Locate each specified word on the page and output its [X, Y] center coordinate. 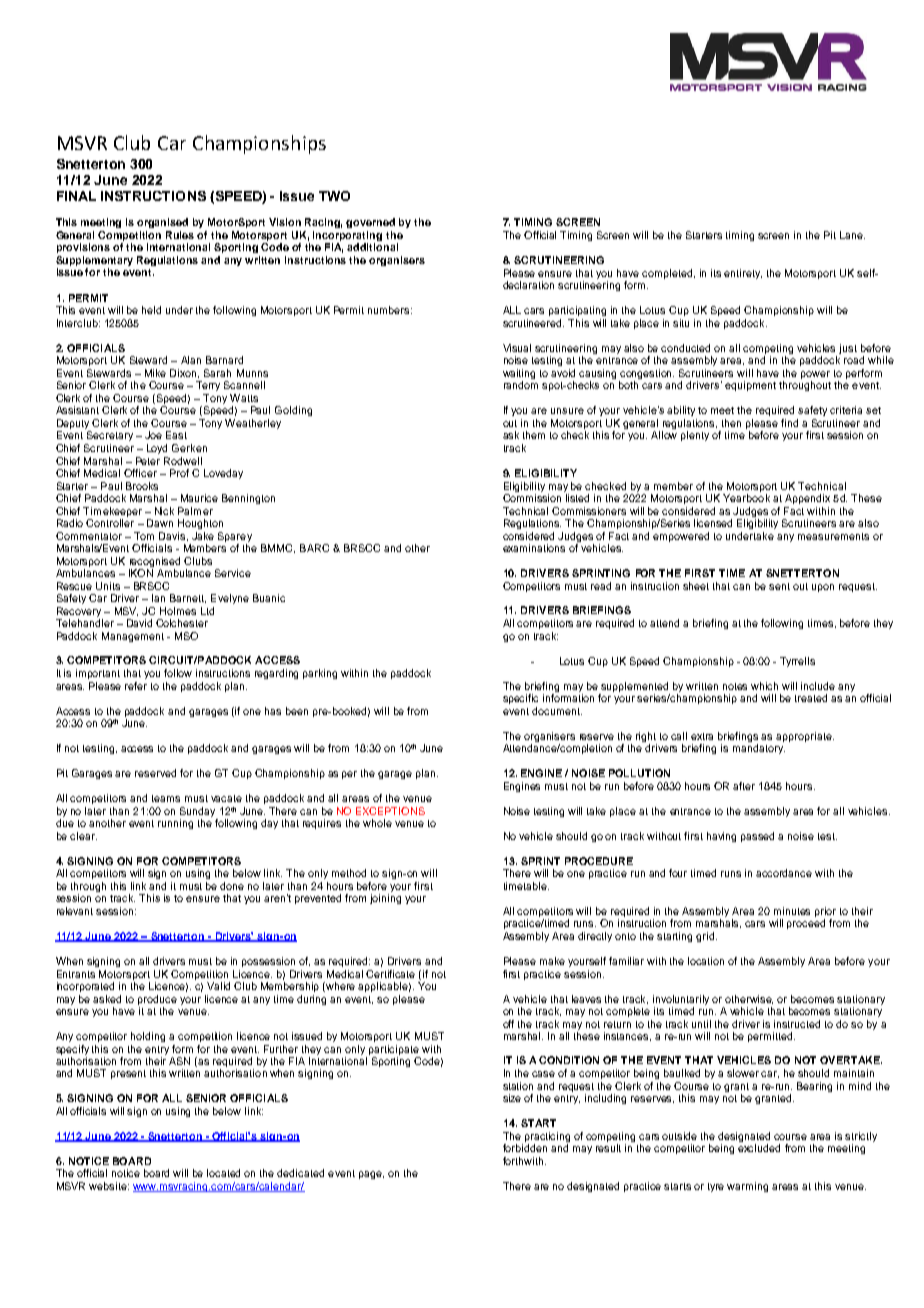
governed [370, 223]
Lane [852, 235]
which [764, 686]
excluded [759, 1148]
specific [520, 699]
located [223, 1173]
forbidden [525, 1148]
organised [162, 223]
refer [136, 686]
